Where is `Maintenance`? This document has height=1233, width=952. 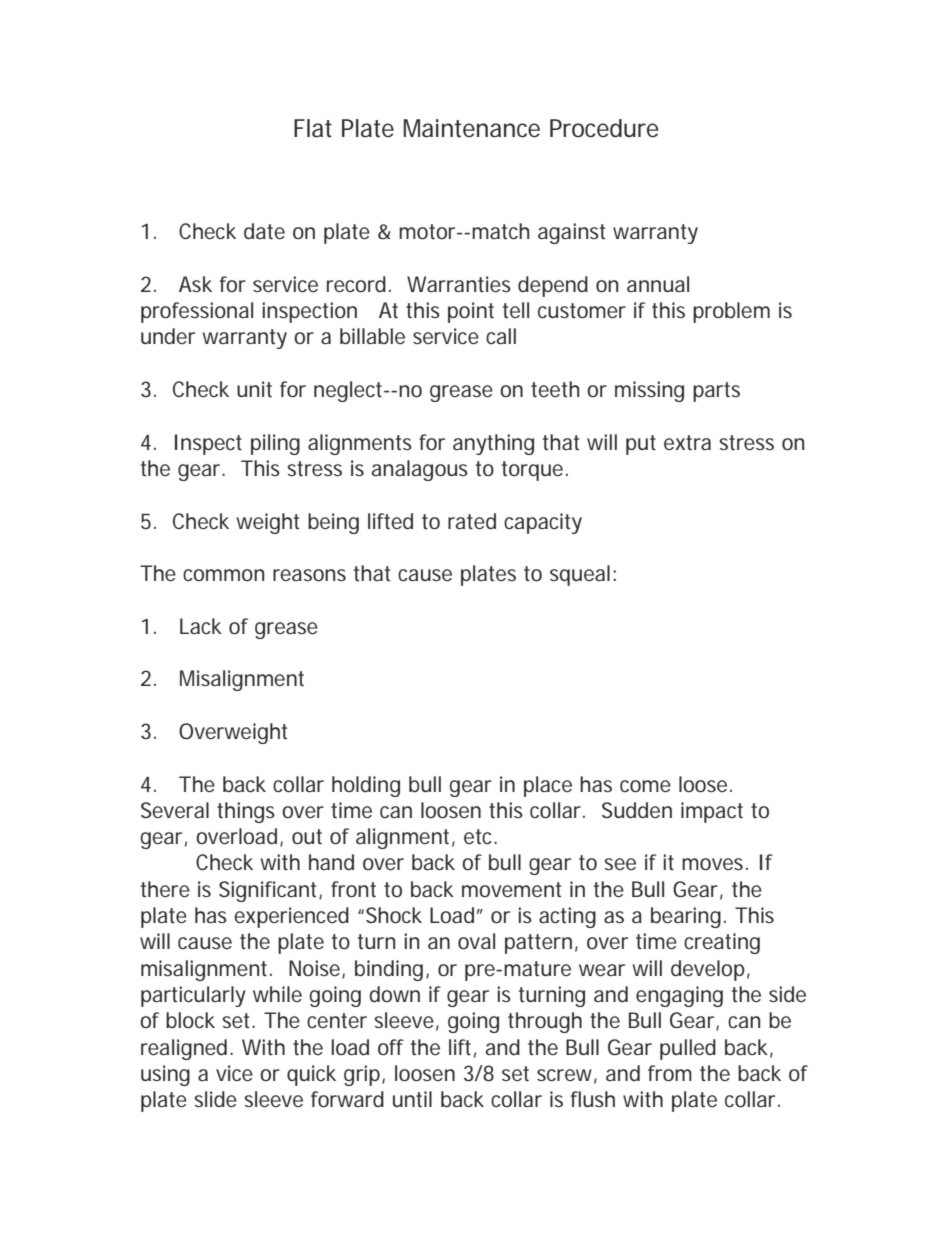 Maintenance is located at coordinates (472, 128).
